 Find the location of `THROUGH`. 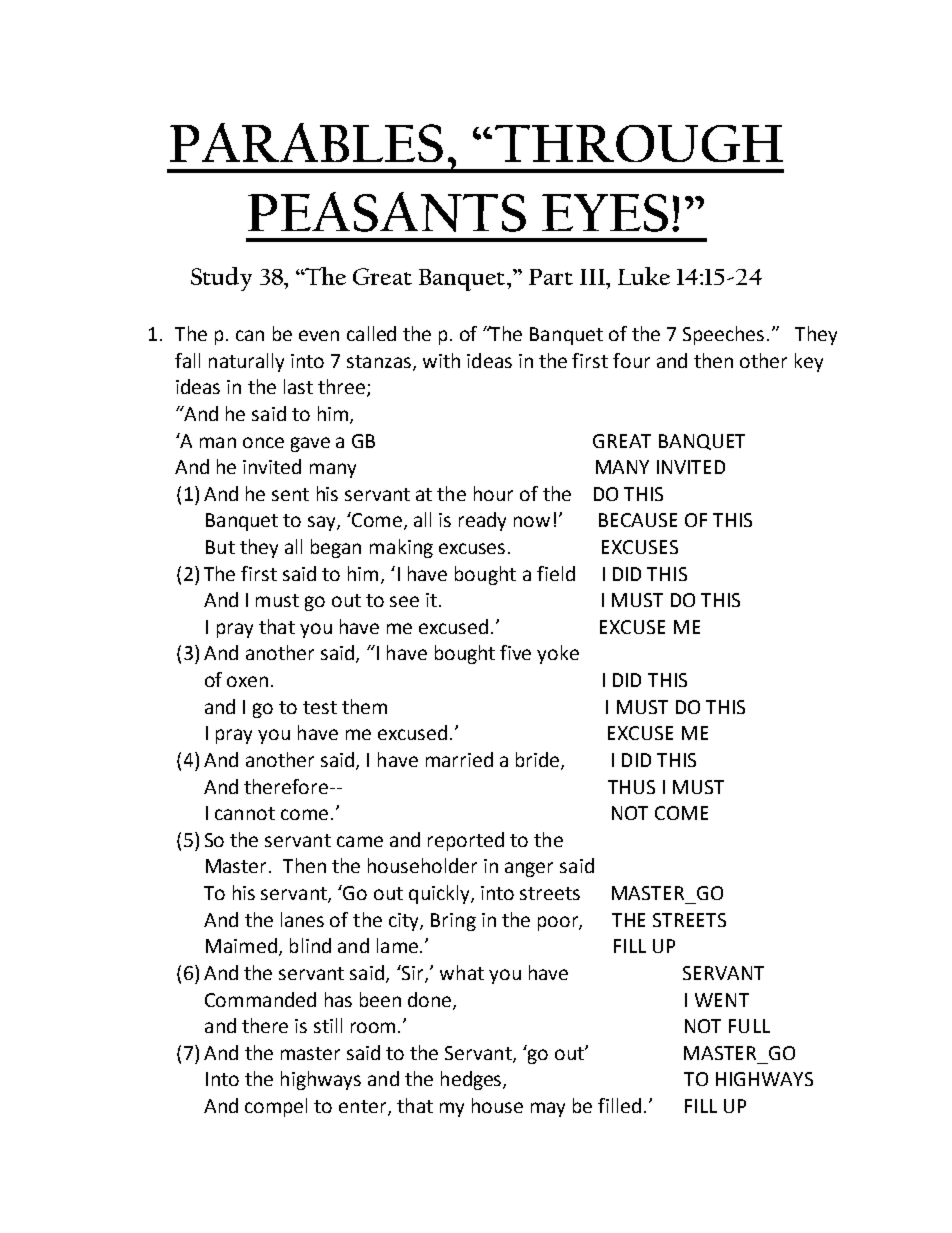

THROUGH is located at coordinates (639, 143).
